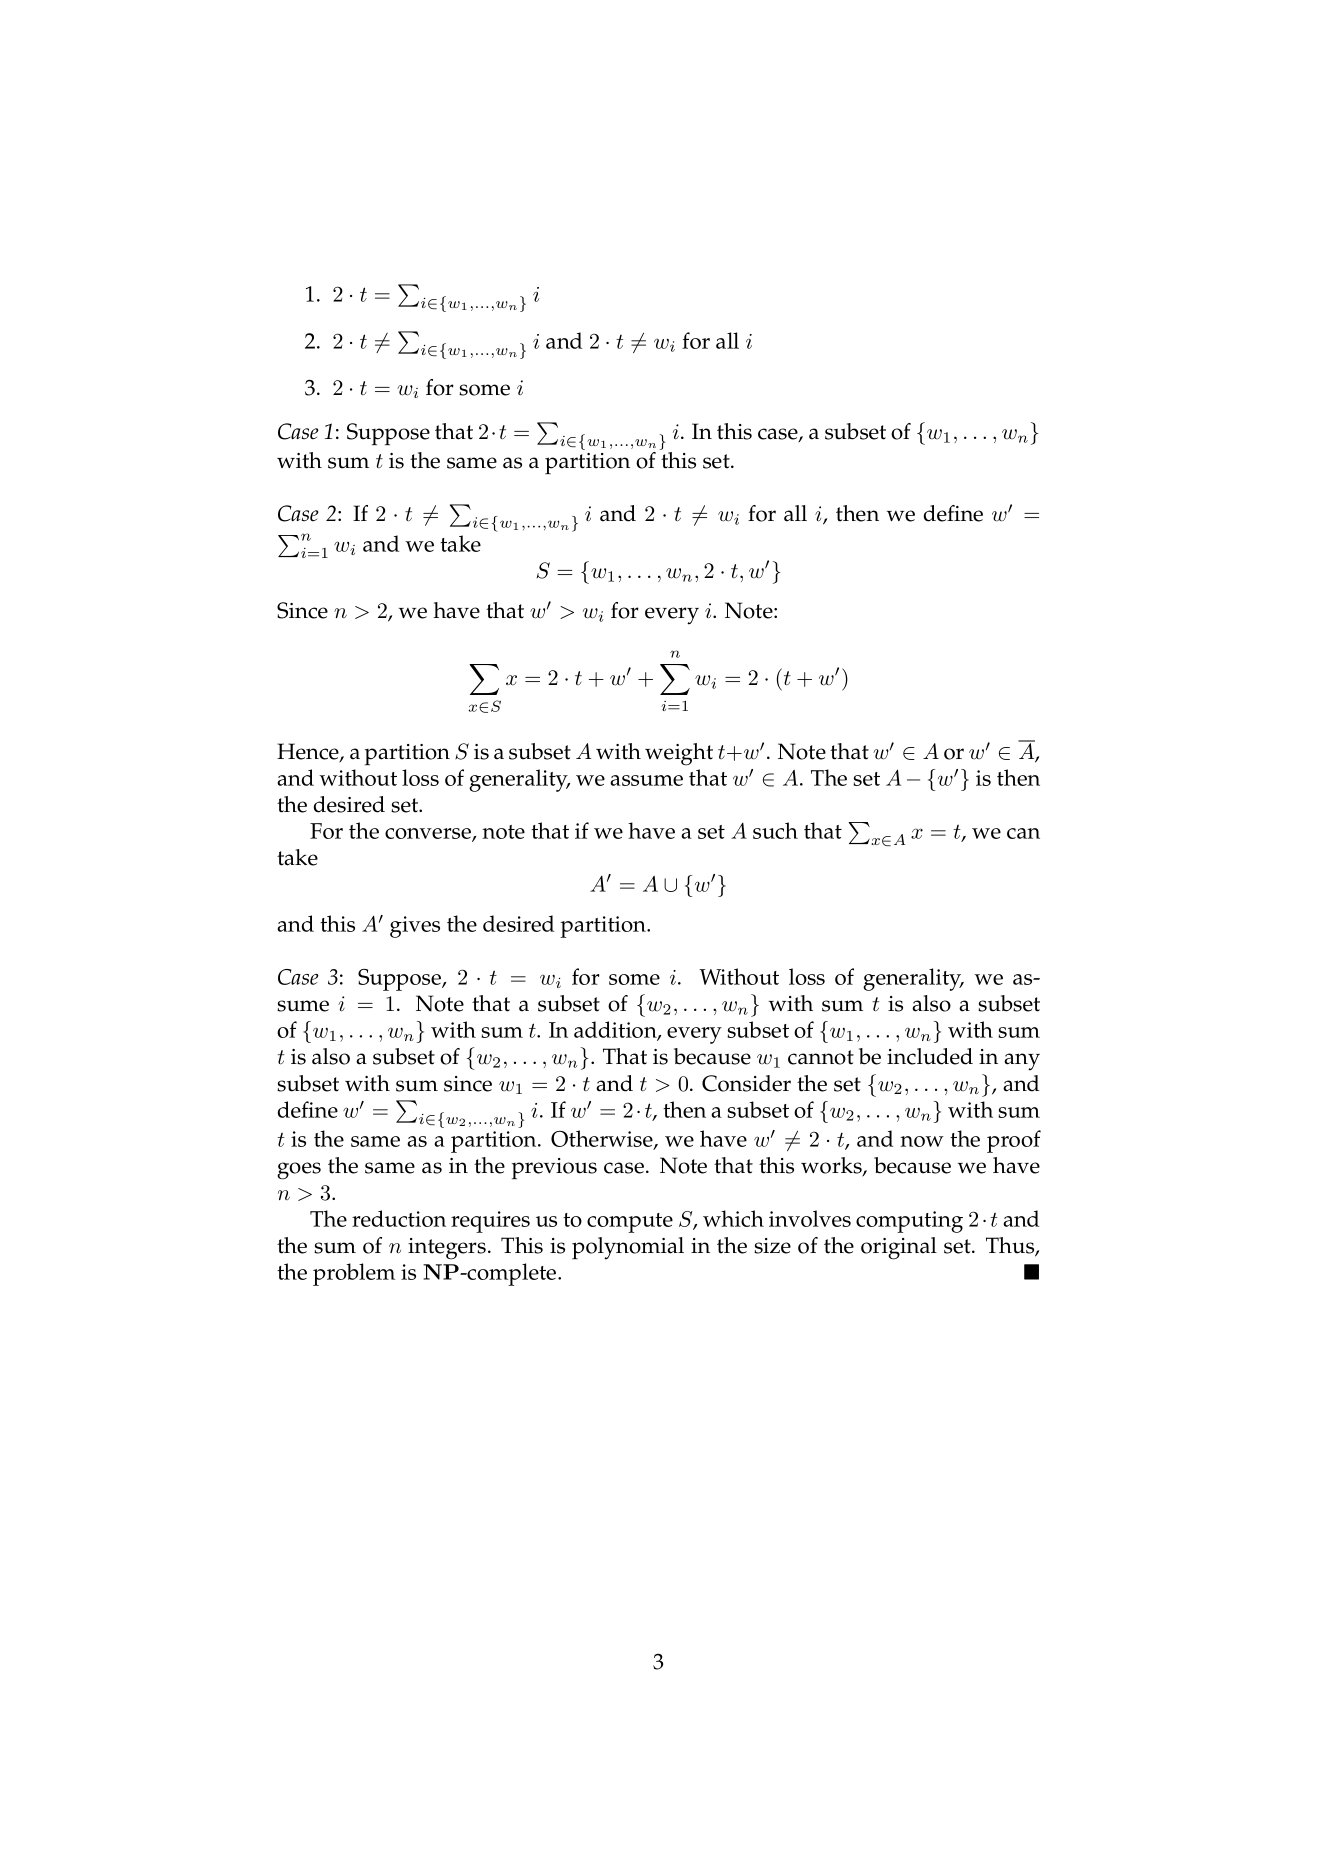 Image resolution: width=1322 pixels, height=1870 pixels. I want to click on any, so click(1022, 1062).
